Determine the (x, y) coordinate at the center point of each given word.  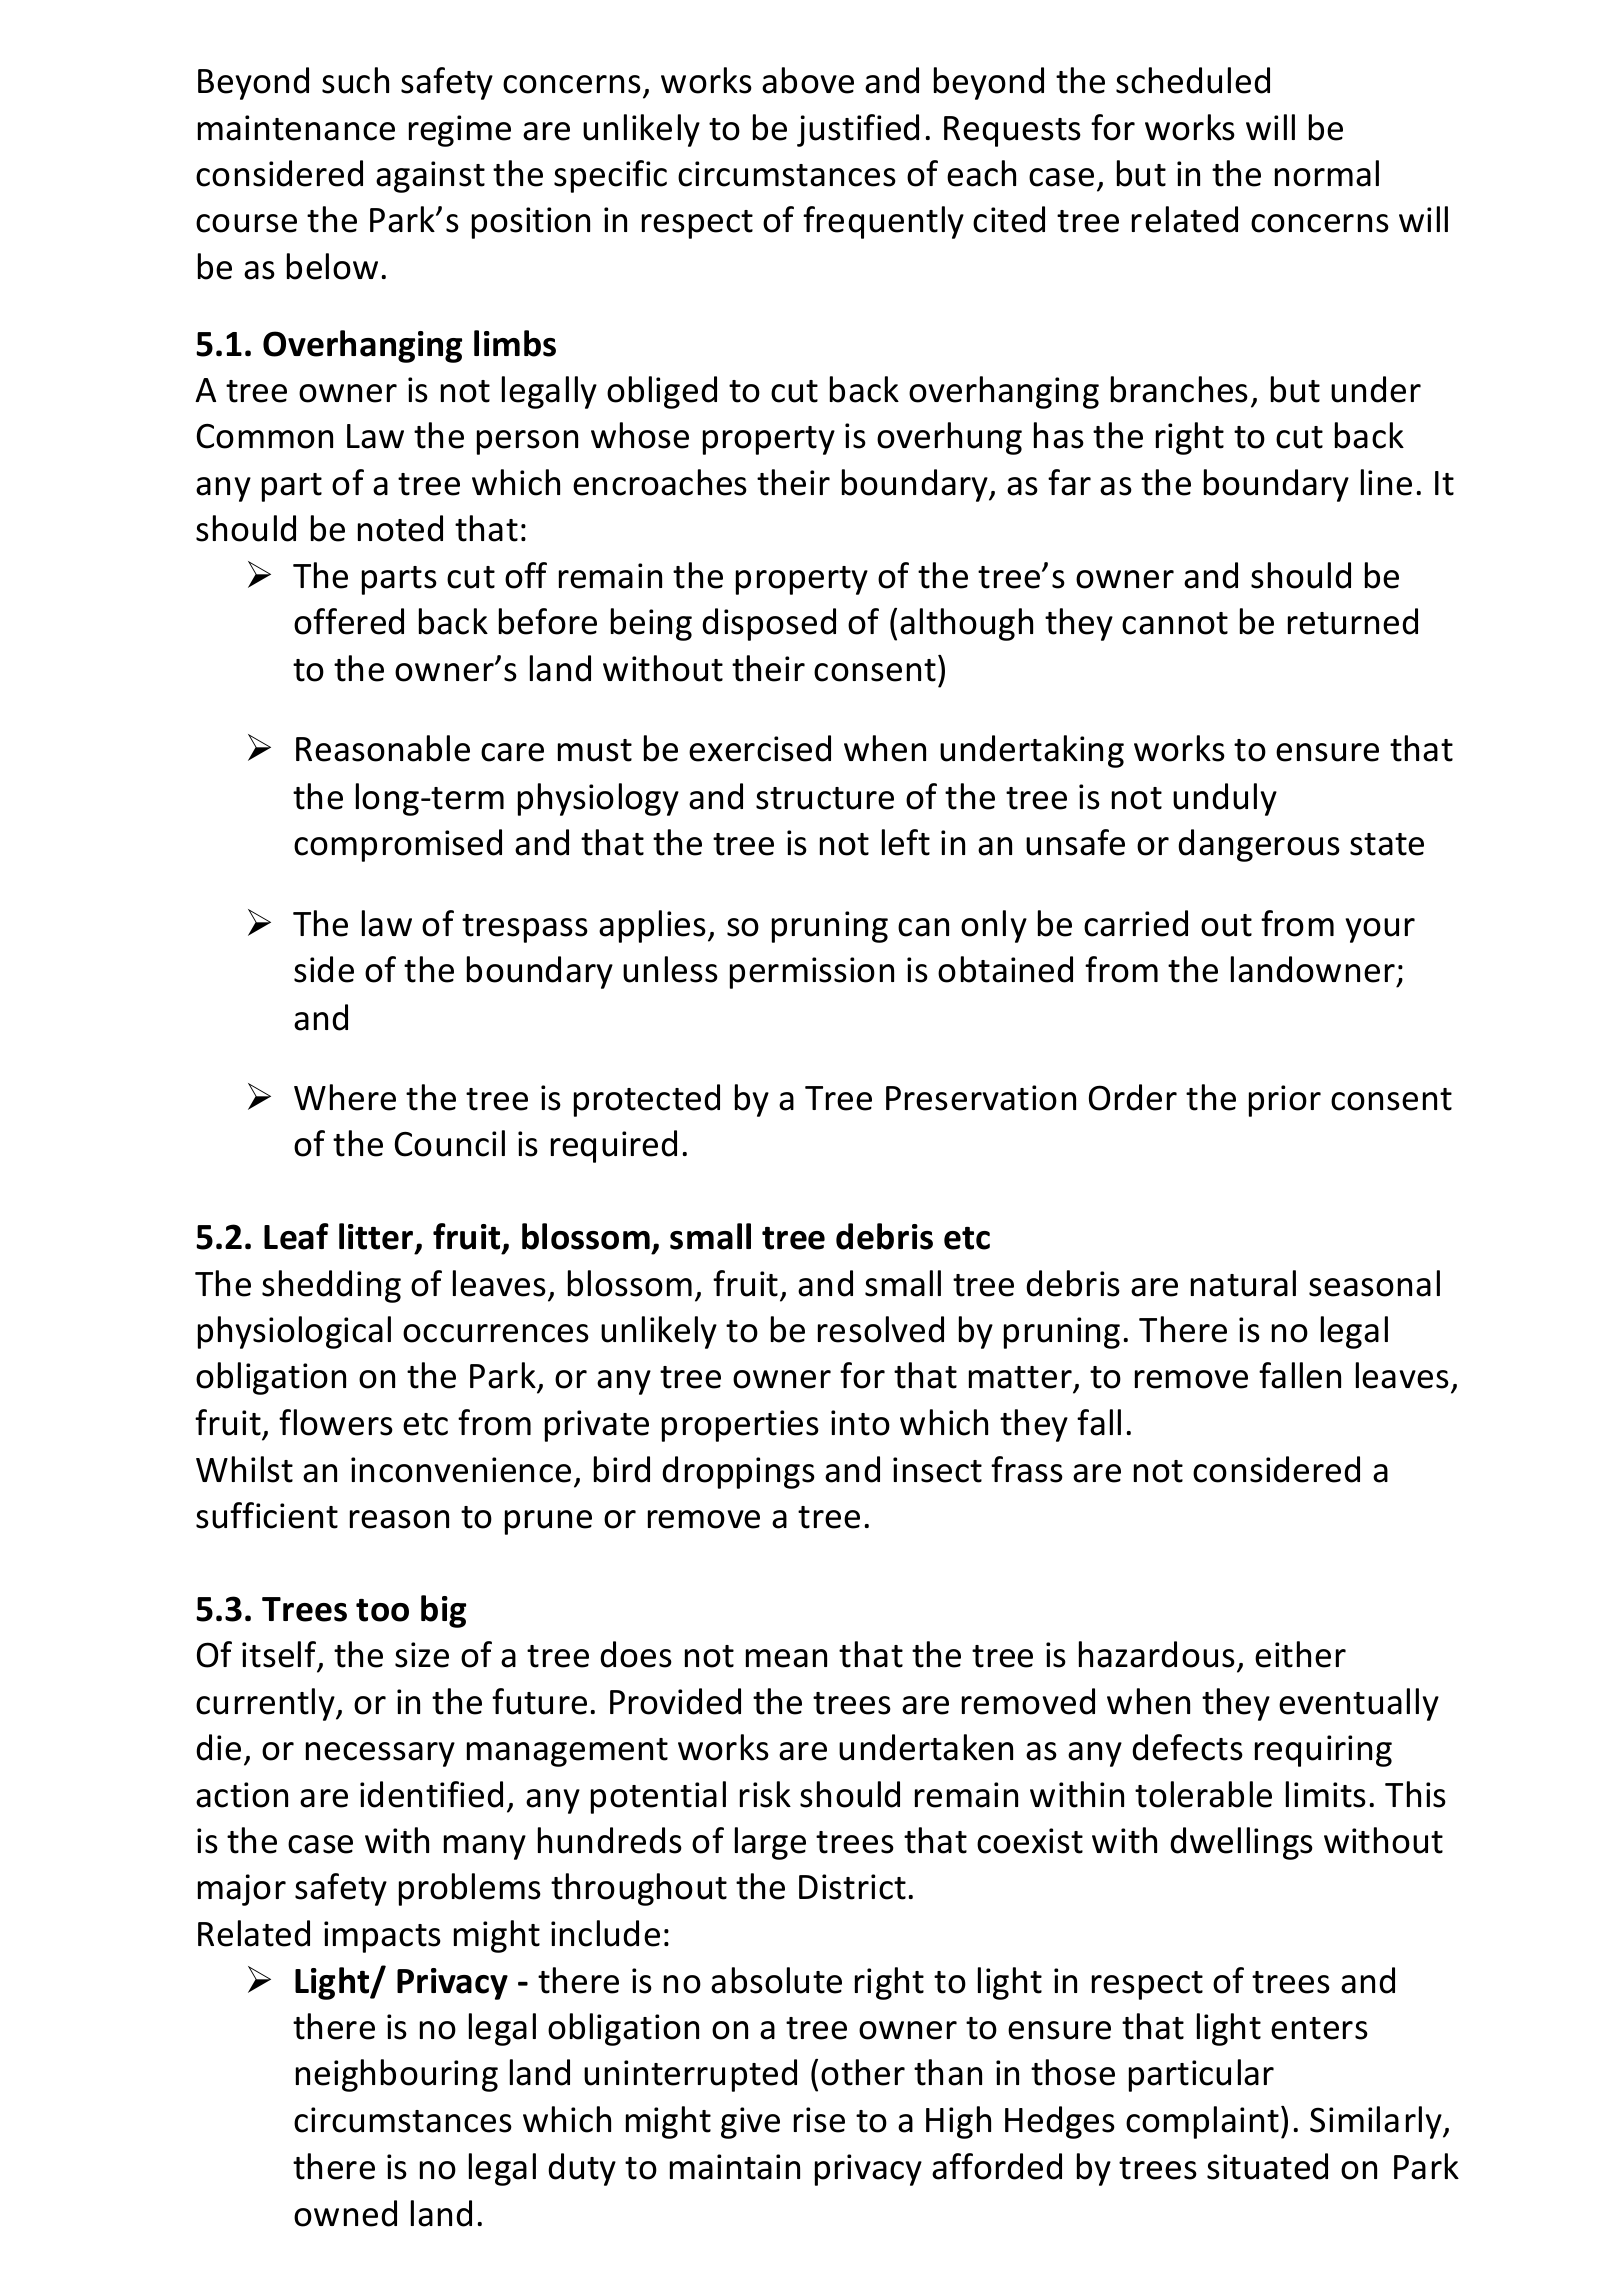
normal (1327, 173)
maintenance (296, 128)
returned (1353, 621)
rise (819, 2120)
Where (345, 1097)
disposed (769, 624)
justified (858, 130)
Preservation (981, 1098)
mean (786, 1658)
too (382, 1610)
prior (1285, 1101)
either (1300, 1654)
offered (349, 621)
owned (345, 2213)
